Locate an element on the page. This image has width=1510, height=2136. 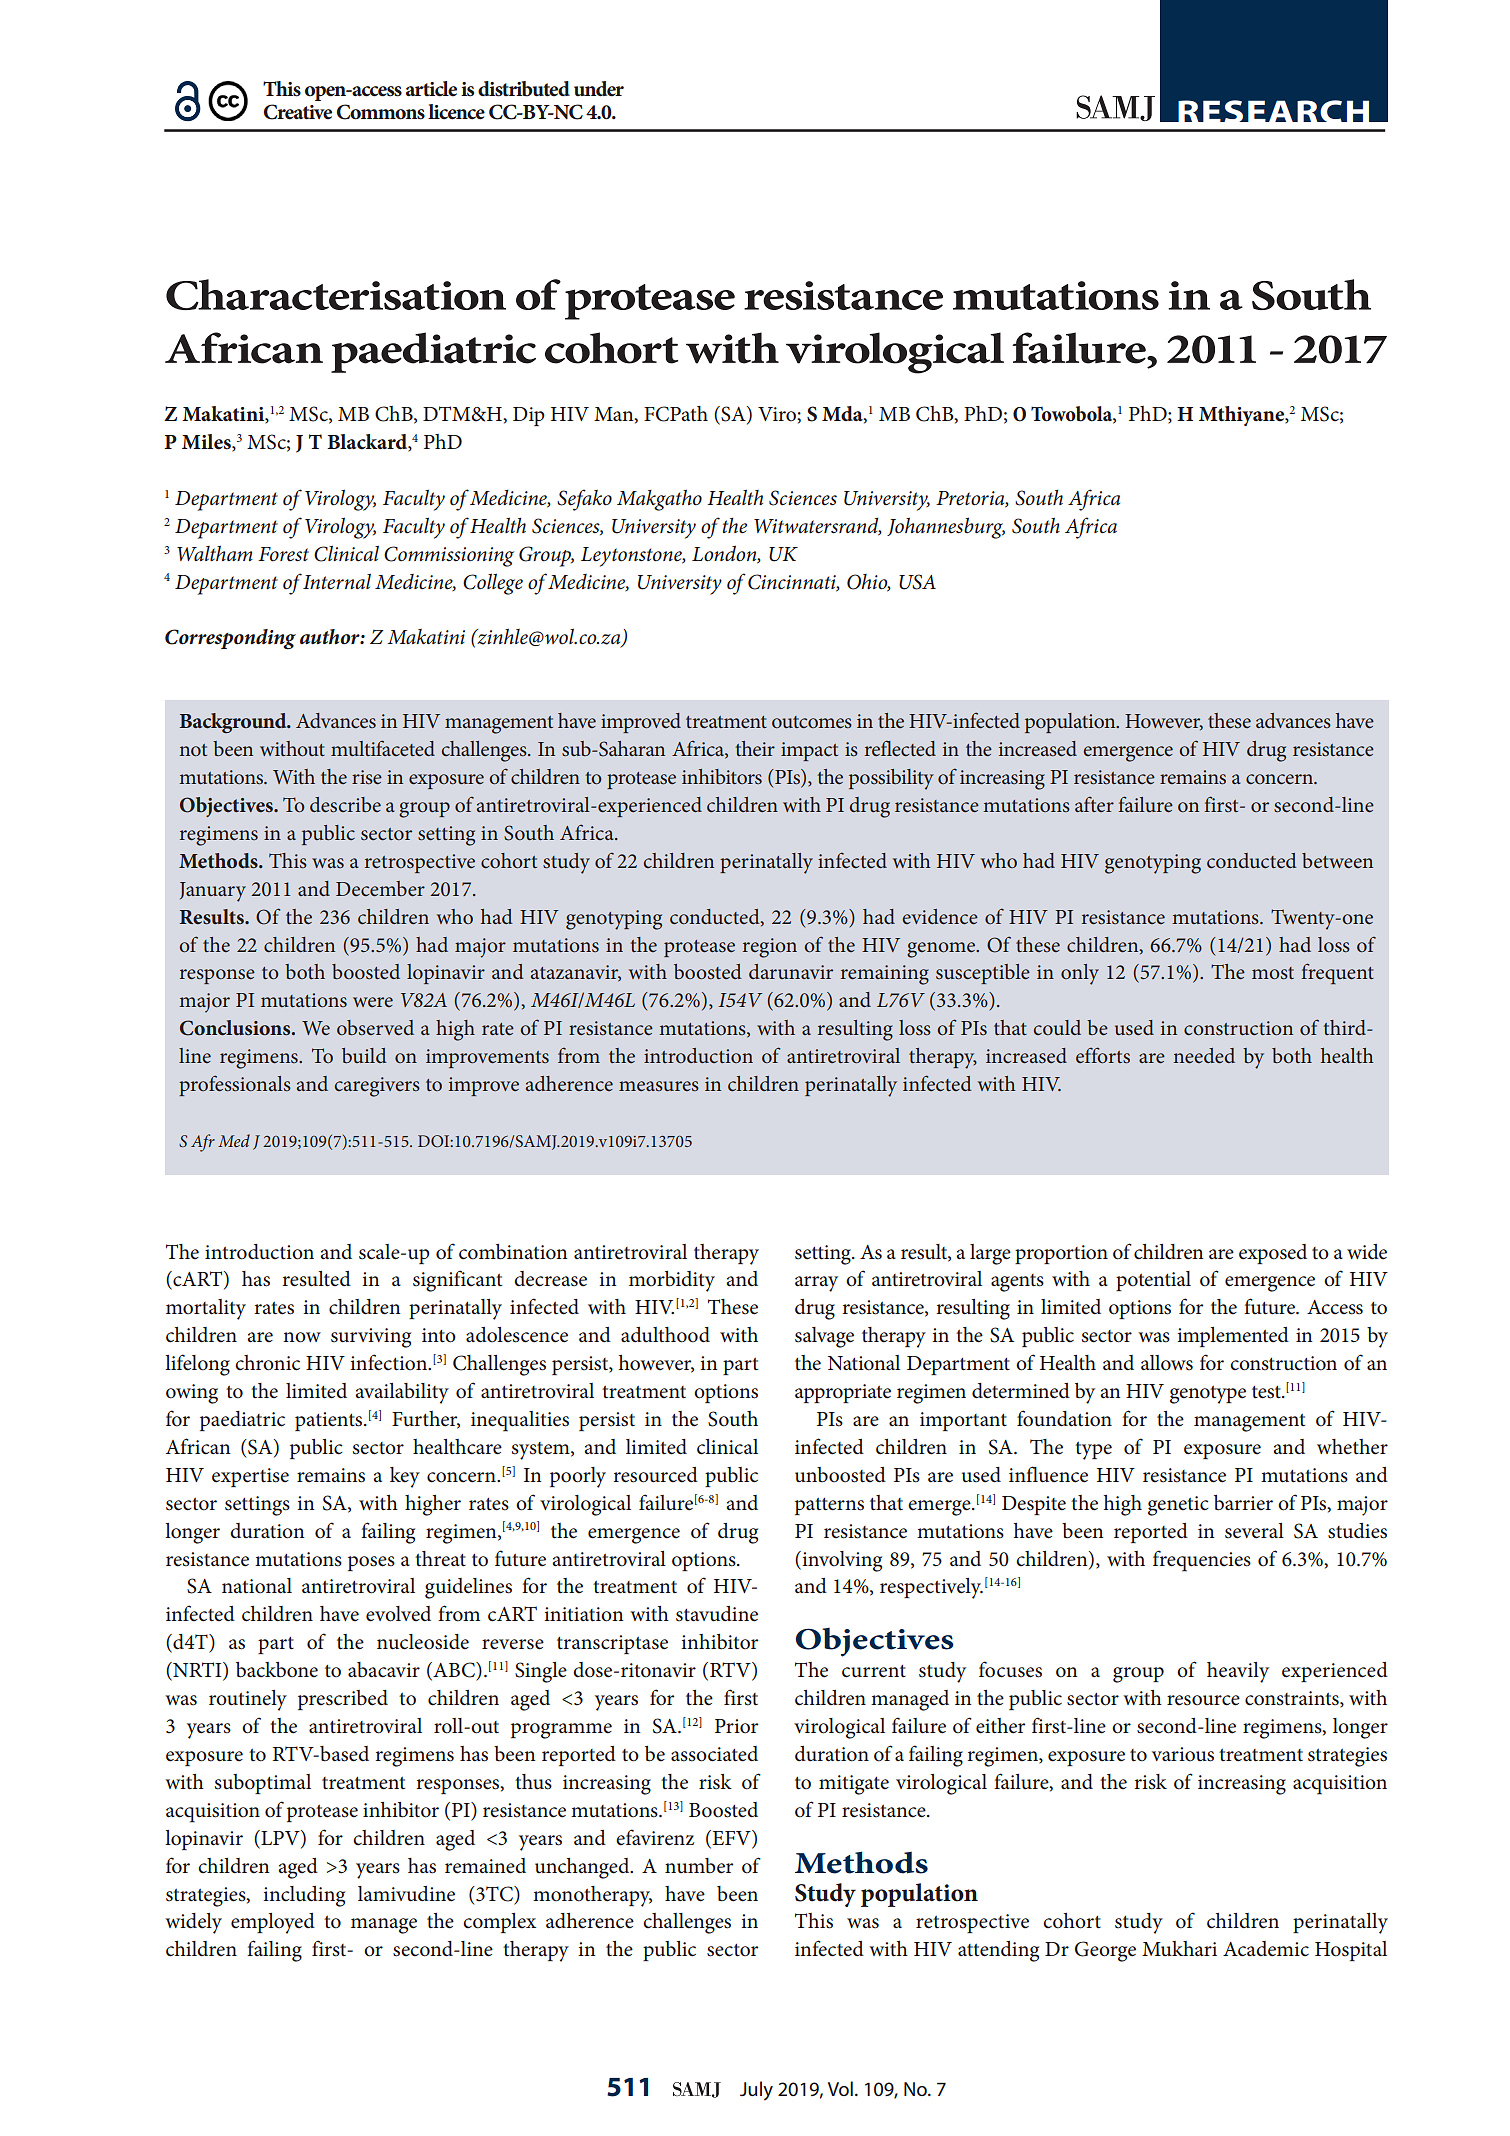
frequencies is located at coordinates (1202, 1561).
